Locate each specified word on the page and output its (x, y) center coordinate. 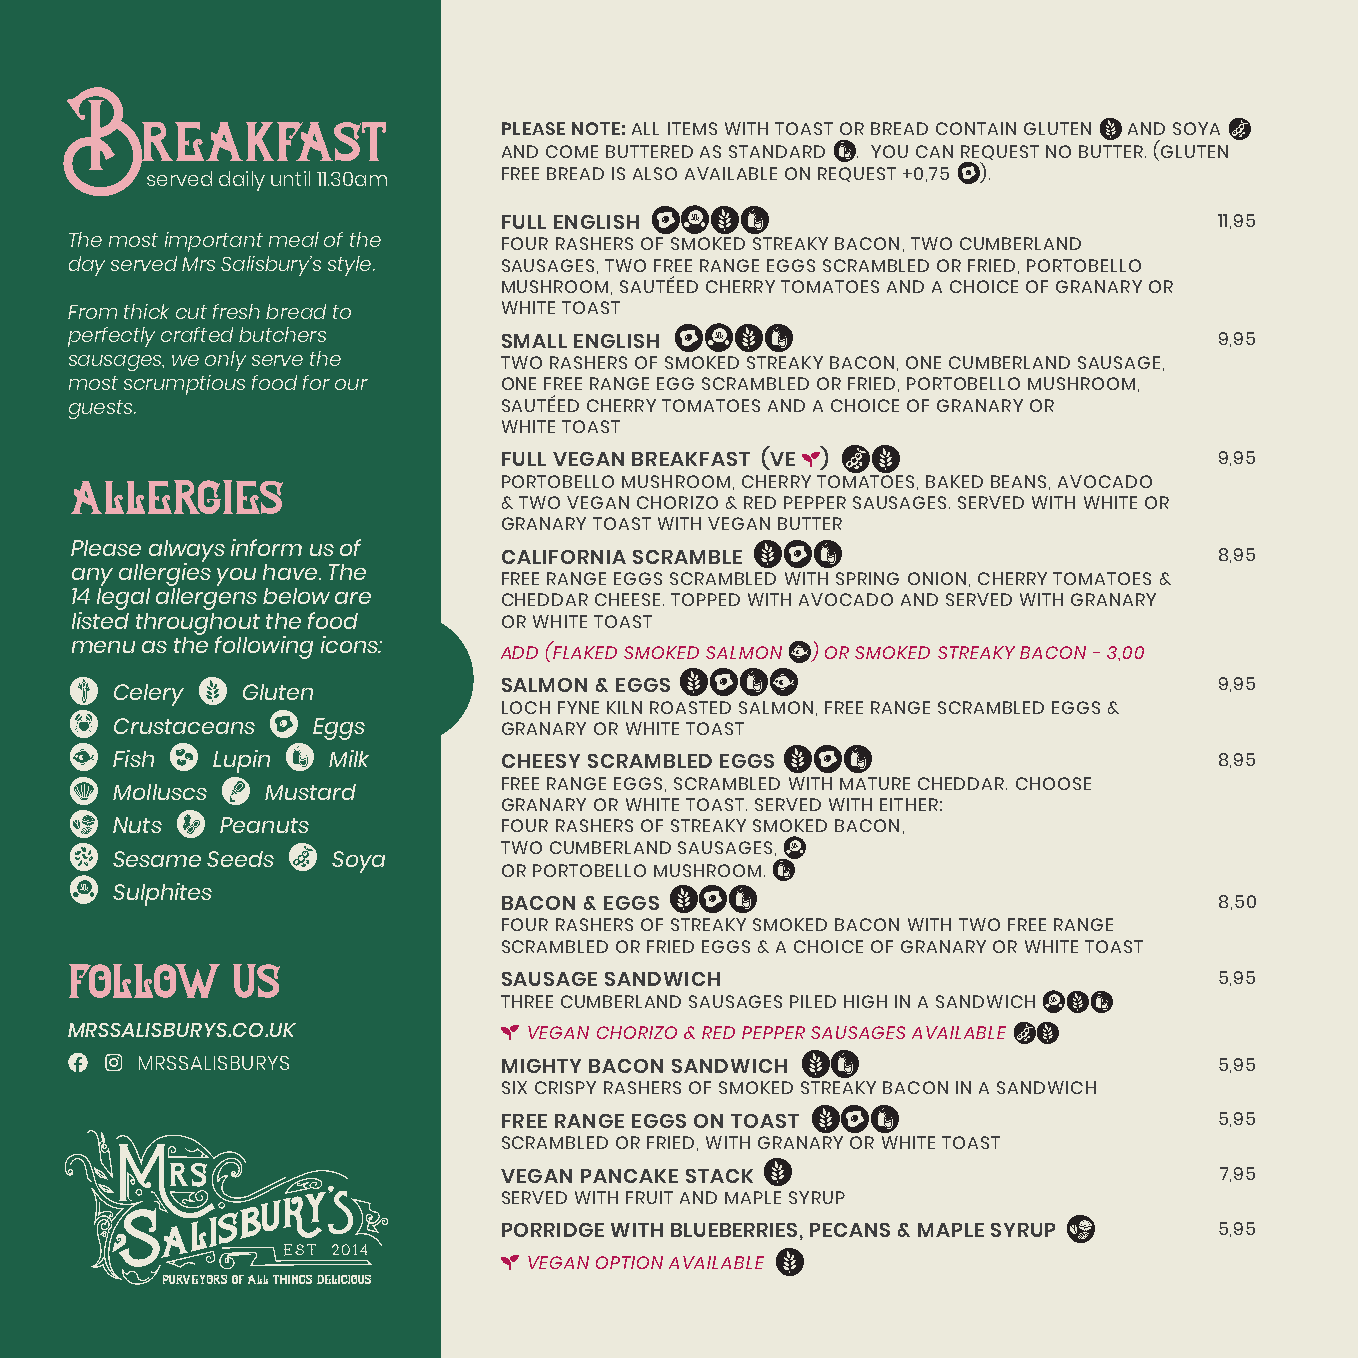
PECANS (850, 1230)
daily (242, 181)
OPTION (629, 1262)
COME (572, 151)
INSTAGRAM (113, 1062)
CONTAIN (976, 128)
